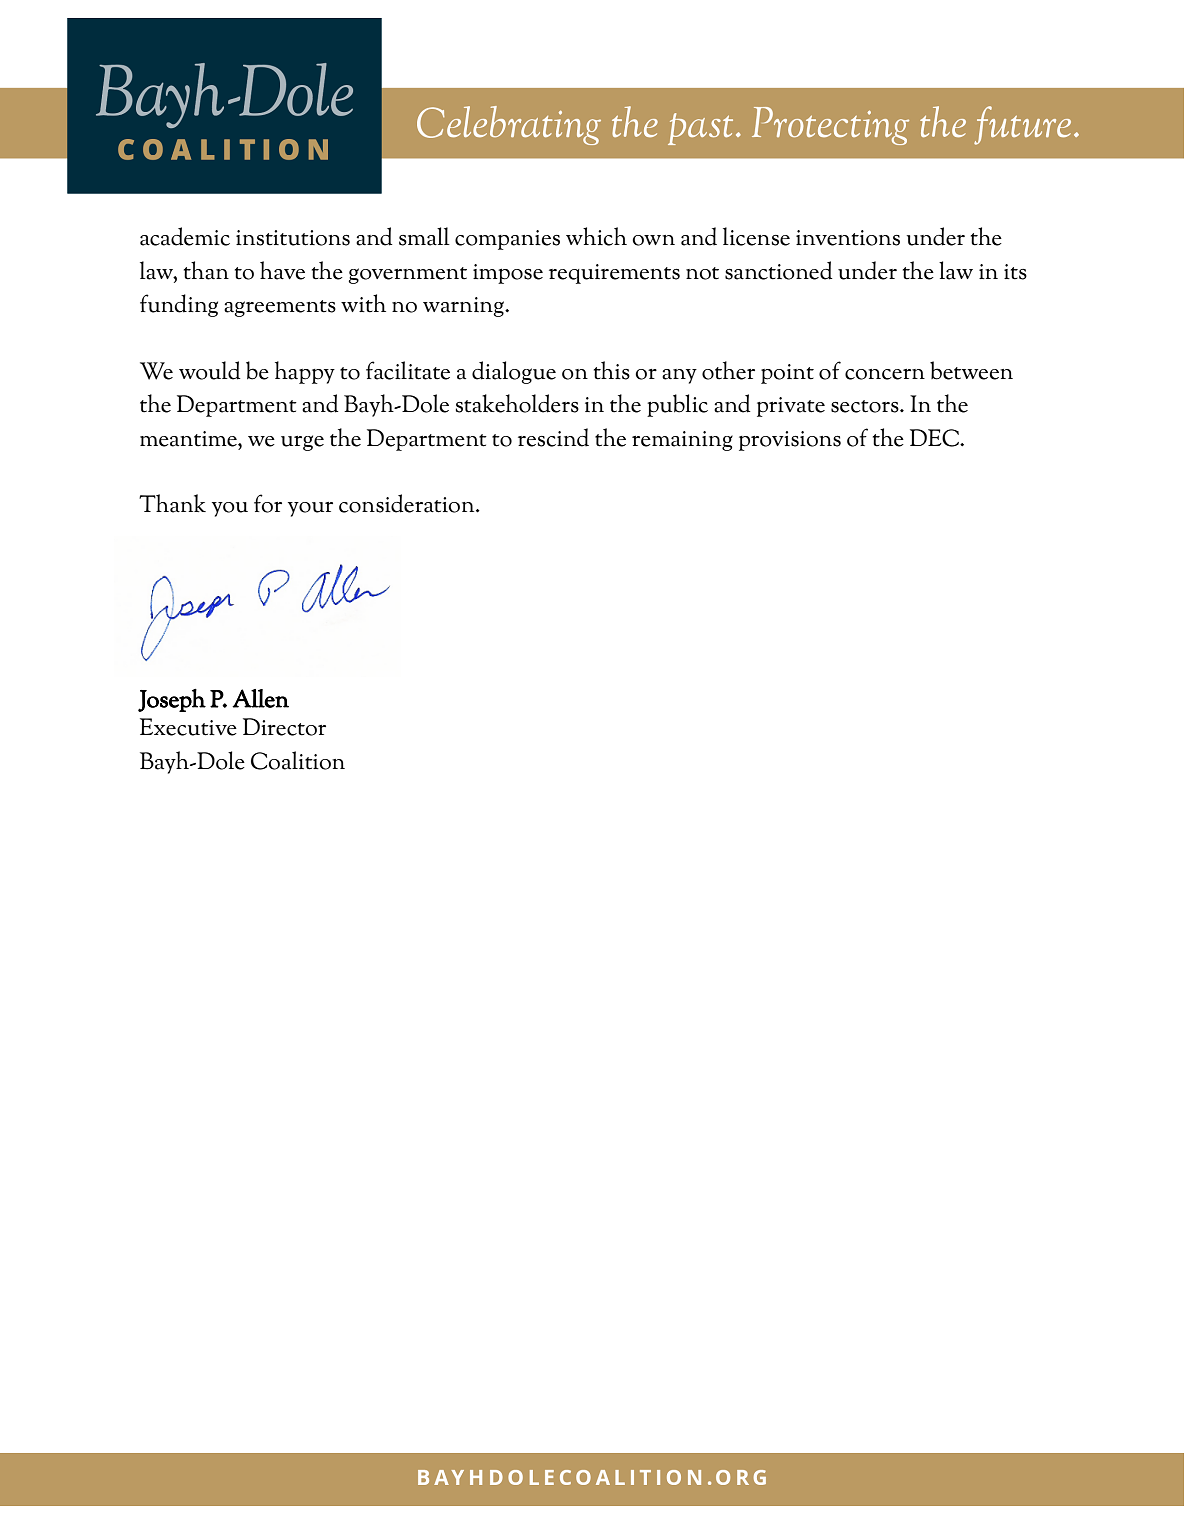 The height and width of the image is (1533, 1185). What do you see at coordinates (848, 238) in the image?
I see `inventions` at bounding box center [848, 238].
